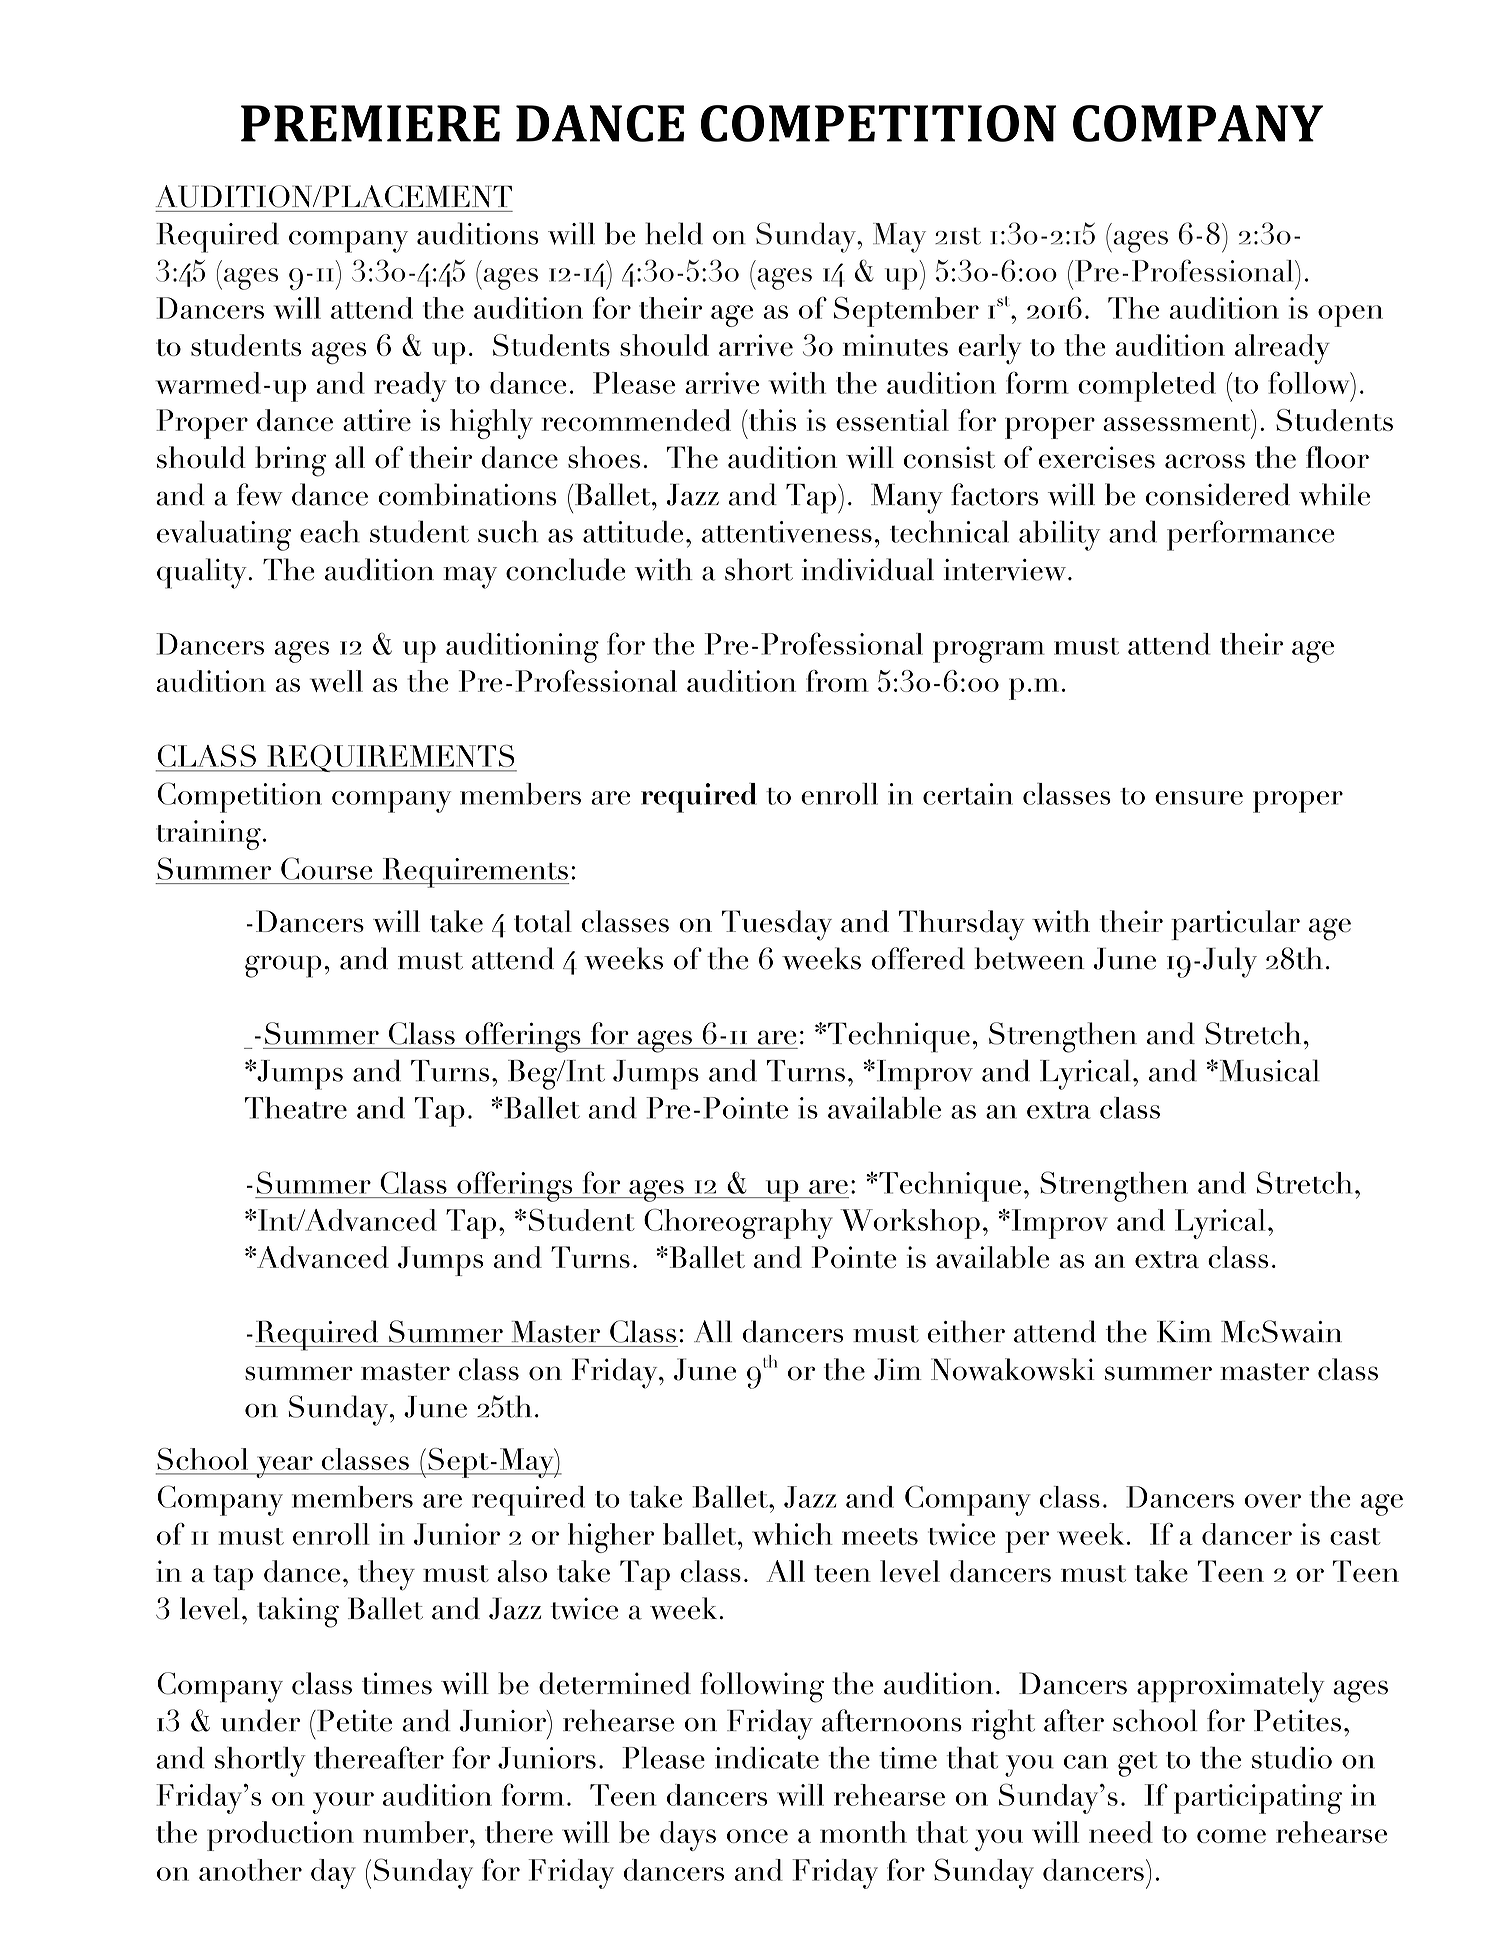 This screenshot has height=1948, width=1505. I want to click on particular, so click(1236, 925).
